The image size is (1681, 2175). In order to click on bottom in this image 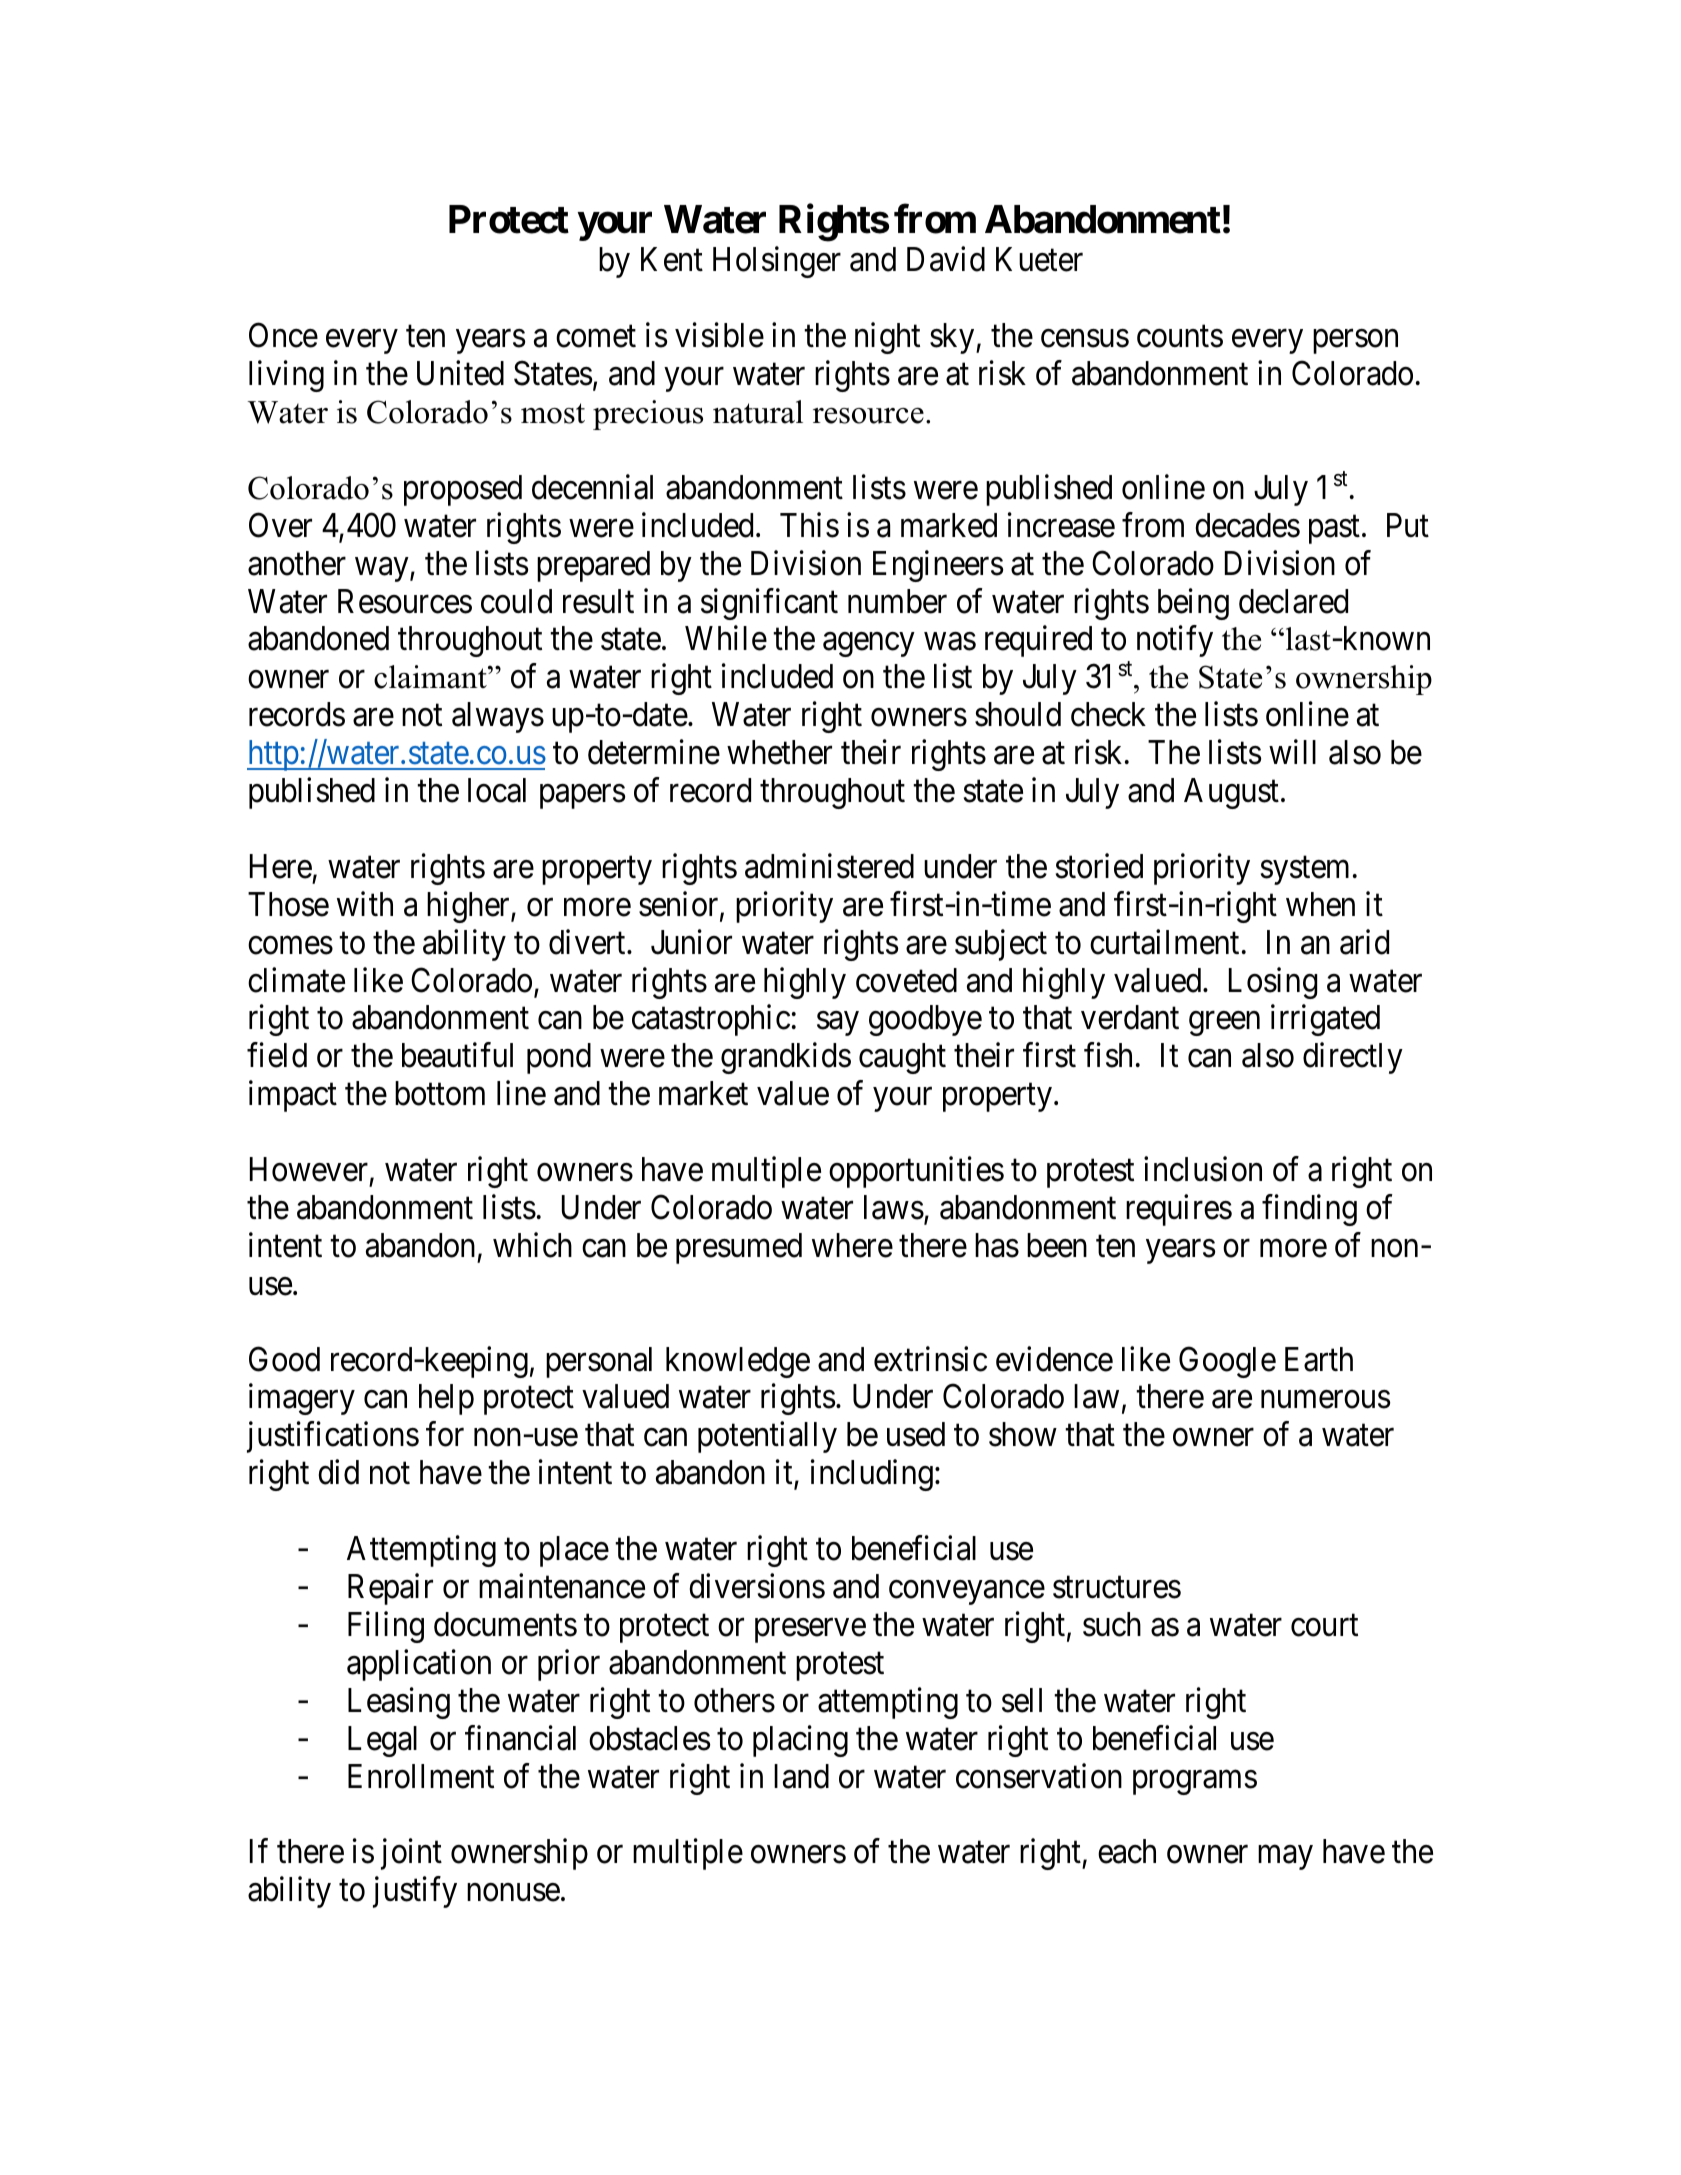, I will do `click(440, 1093)`.
